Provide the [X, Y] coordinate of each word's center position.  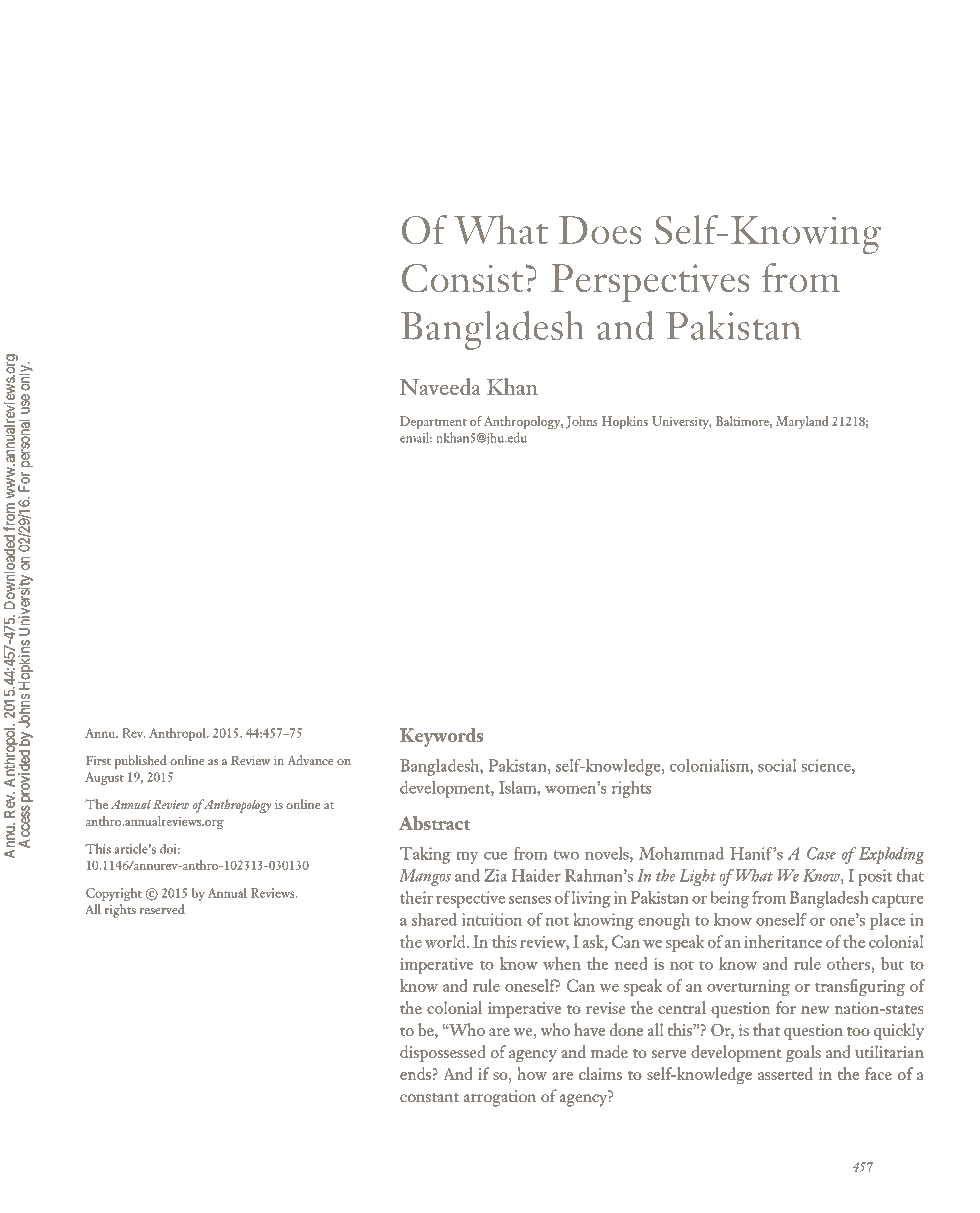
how [532, 1073]
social [777, 765]
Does [600, 230]
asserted [785, 1073]
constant [429, 1097]
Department [433, 422]
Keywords [441, 737]
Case [821, 853]
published [140, 762]
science [827, 767]
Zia [495, 875]
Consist [462, 278]
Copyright [114, 894]
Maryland [802, 422]
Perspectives [650, 283]
